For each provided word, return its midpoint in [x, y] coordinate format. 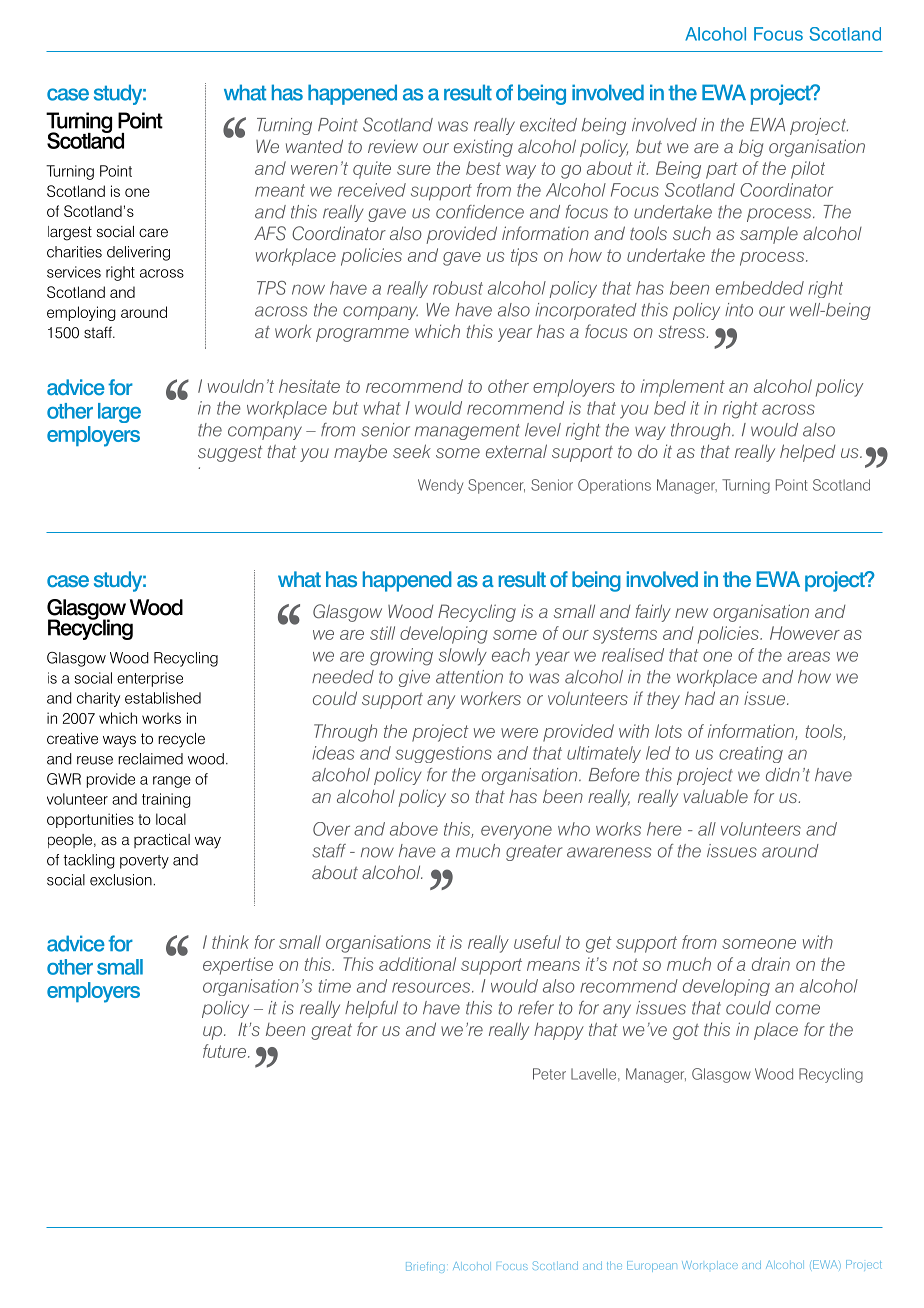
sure [414, 170]
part [722, 170]
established [163, 698]
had [700, 698]
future [226, 1051]
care [153, 232]
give [414, 678]
